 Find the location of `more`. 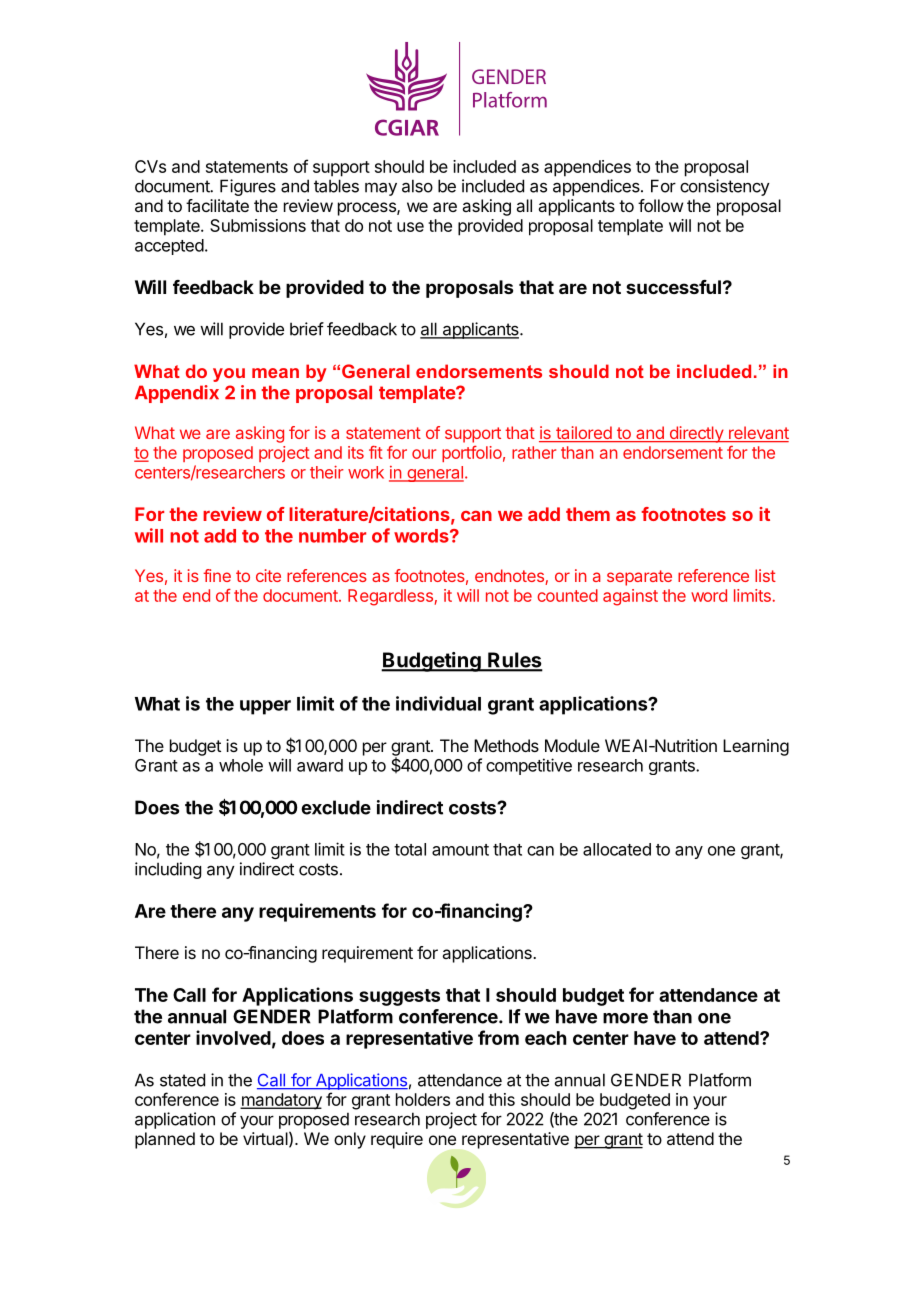

more is located at coordinates (625, 1018).
